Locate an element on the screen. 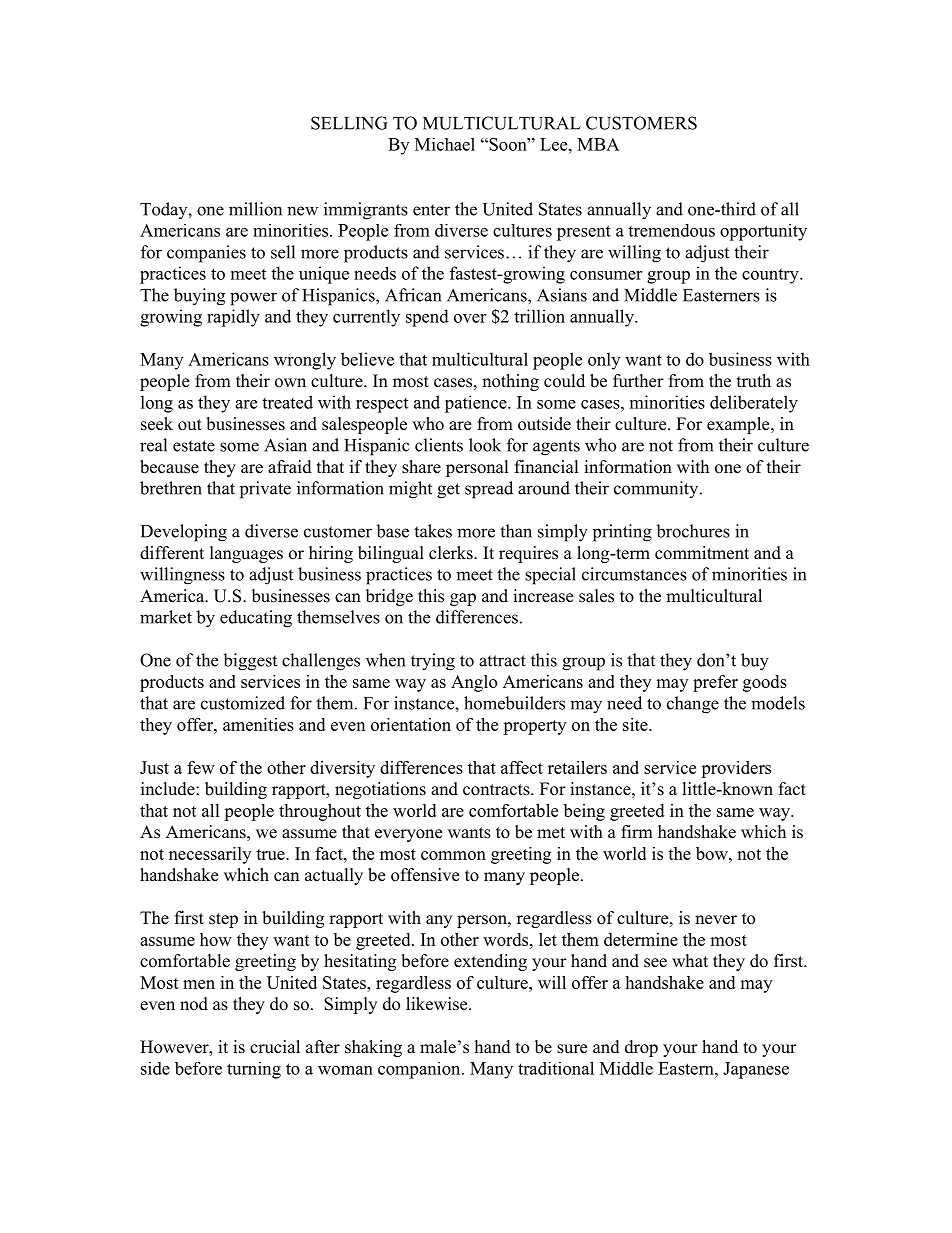 The image size is (952, 1233). million is located at coordinates (255, 209).
